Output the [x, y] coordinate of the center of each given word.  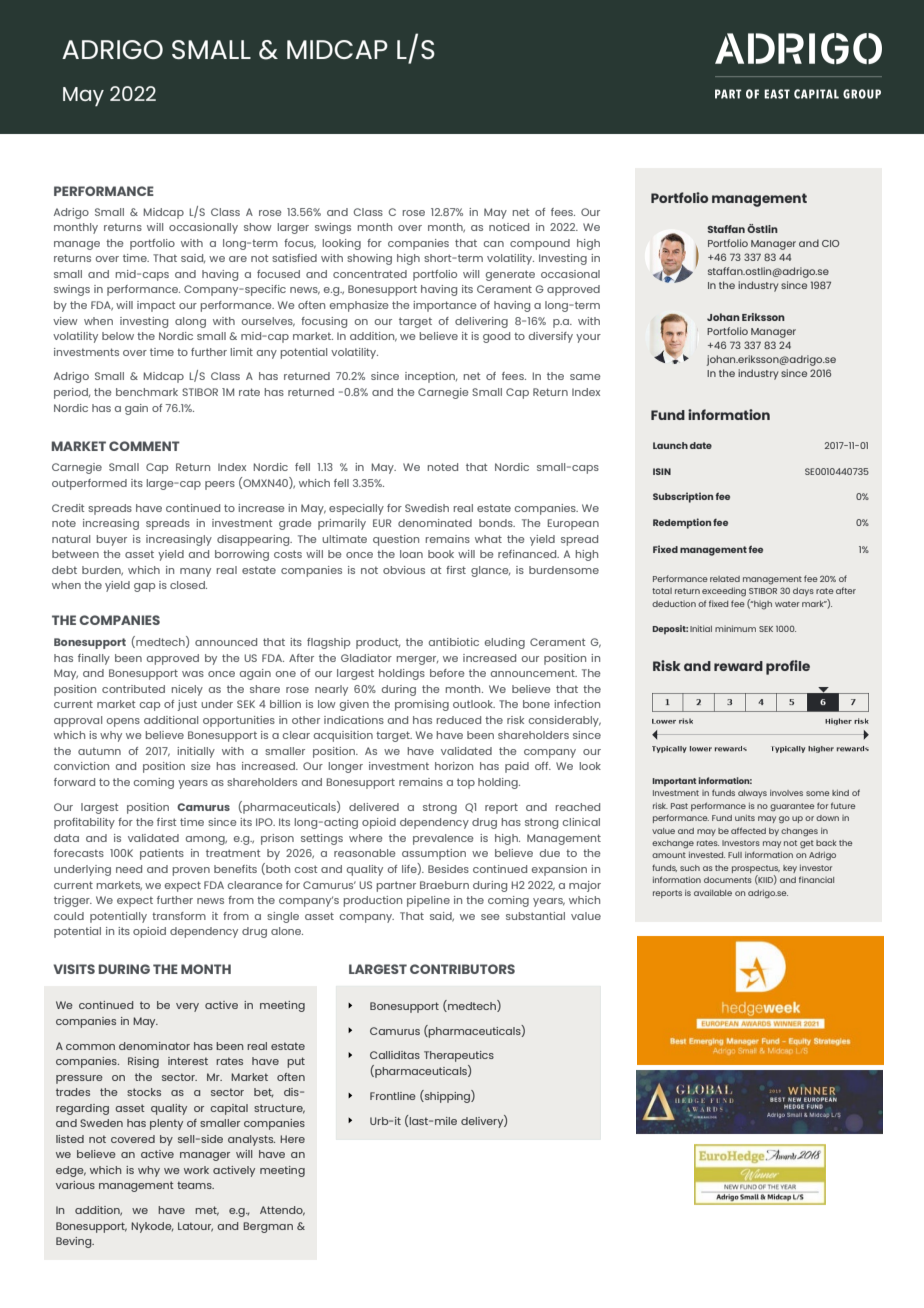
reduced [459, 720]
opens [123, 722]
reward [738, 666]
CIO [830, 243]
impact [156, 306]
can [494, 244]
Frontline [393, 1096]
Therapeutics [459, 1056]
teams [195, 1185]
